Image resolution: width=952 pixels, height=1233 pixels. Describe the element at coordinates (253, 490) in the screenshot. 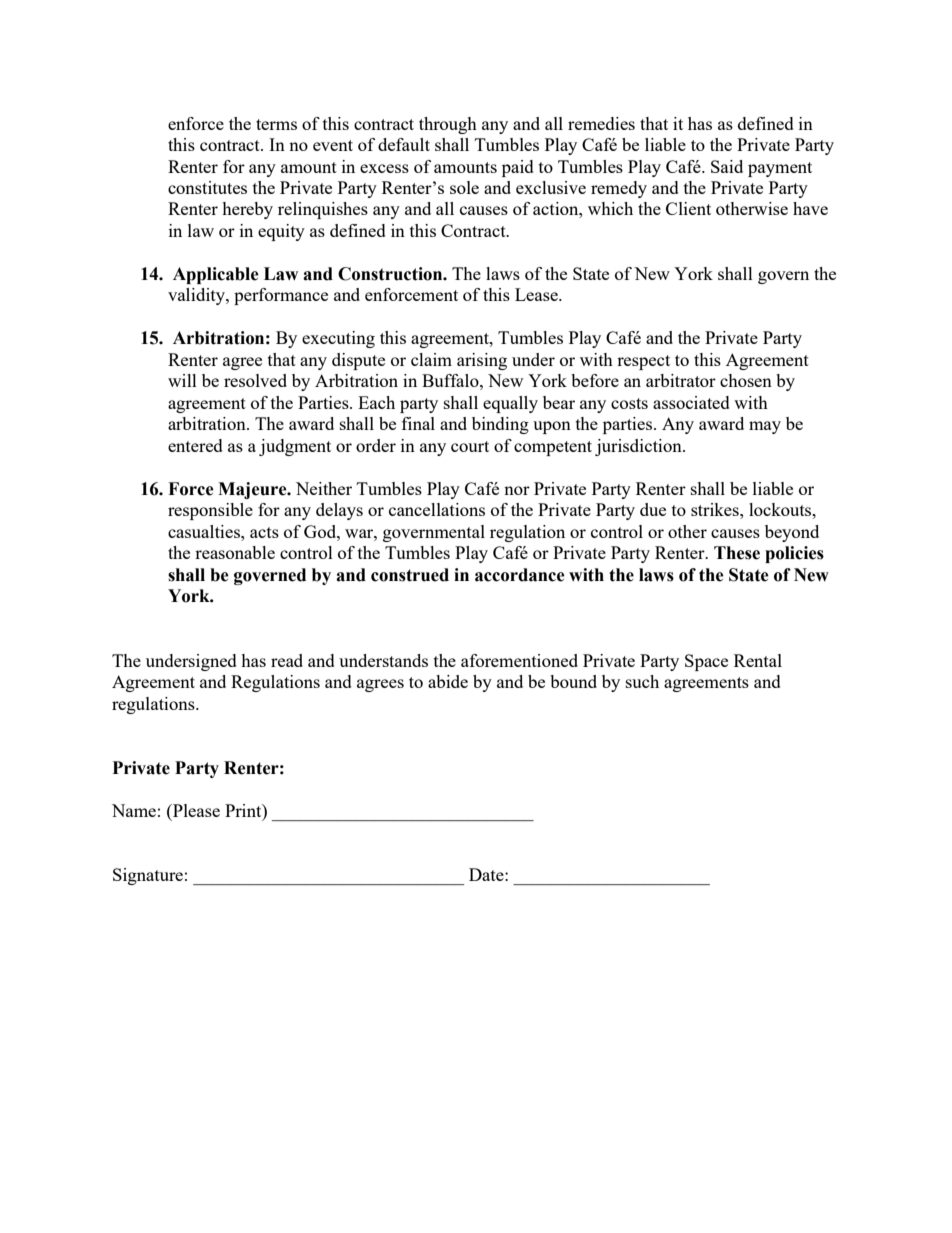

I see `Majeure` at that location.
